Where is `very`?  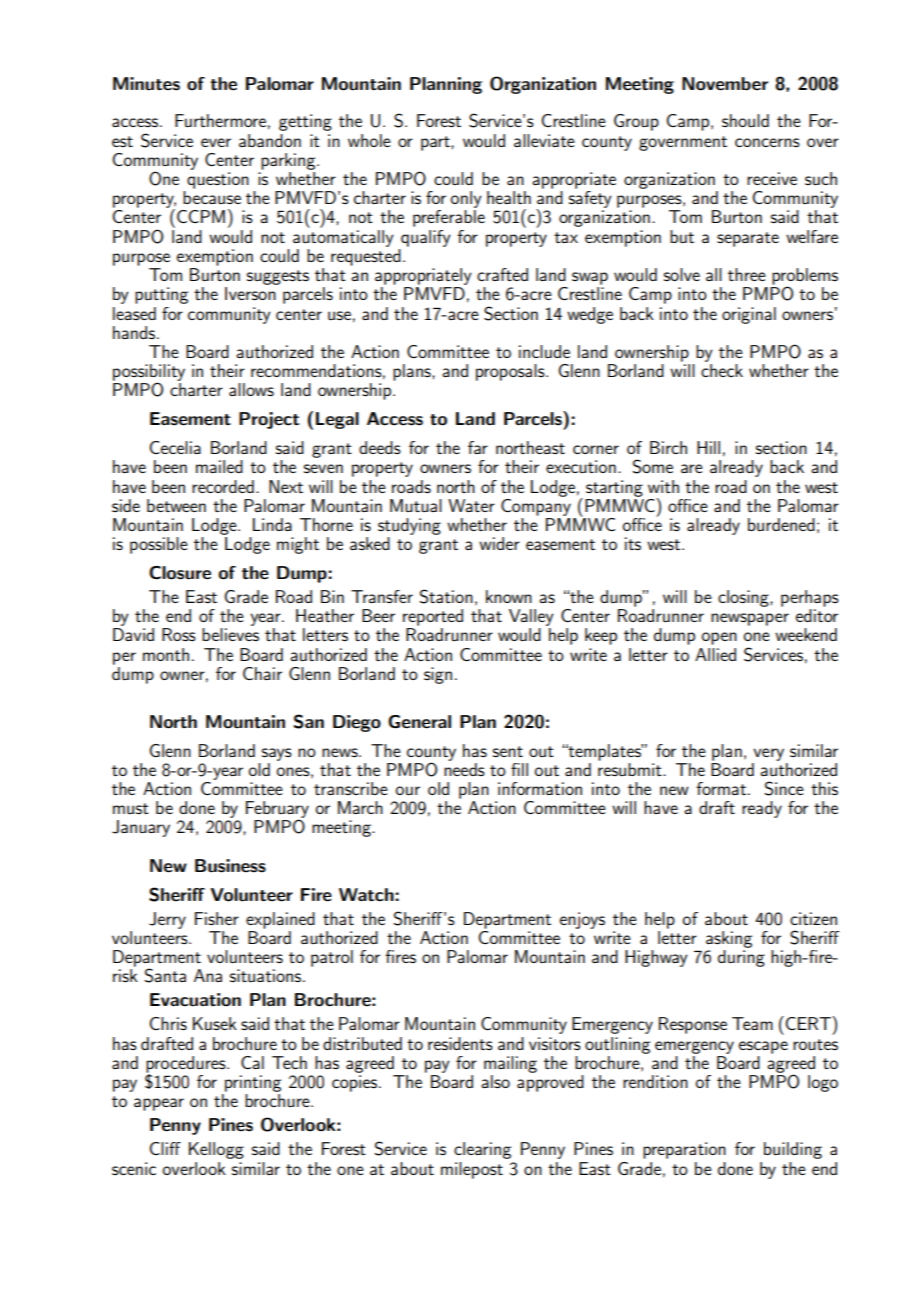
very is located at coordinates (768, 754).
